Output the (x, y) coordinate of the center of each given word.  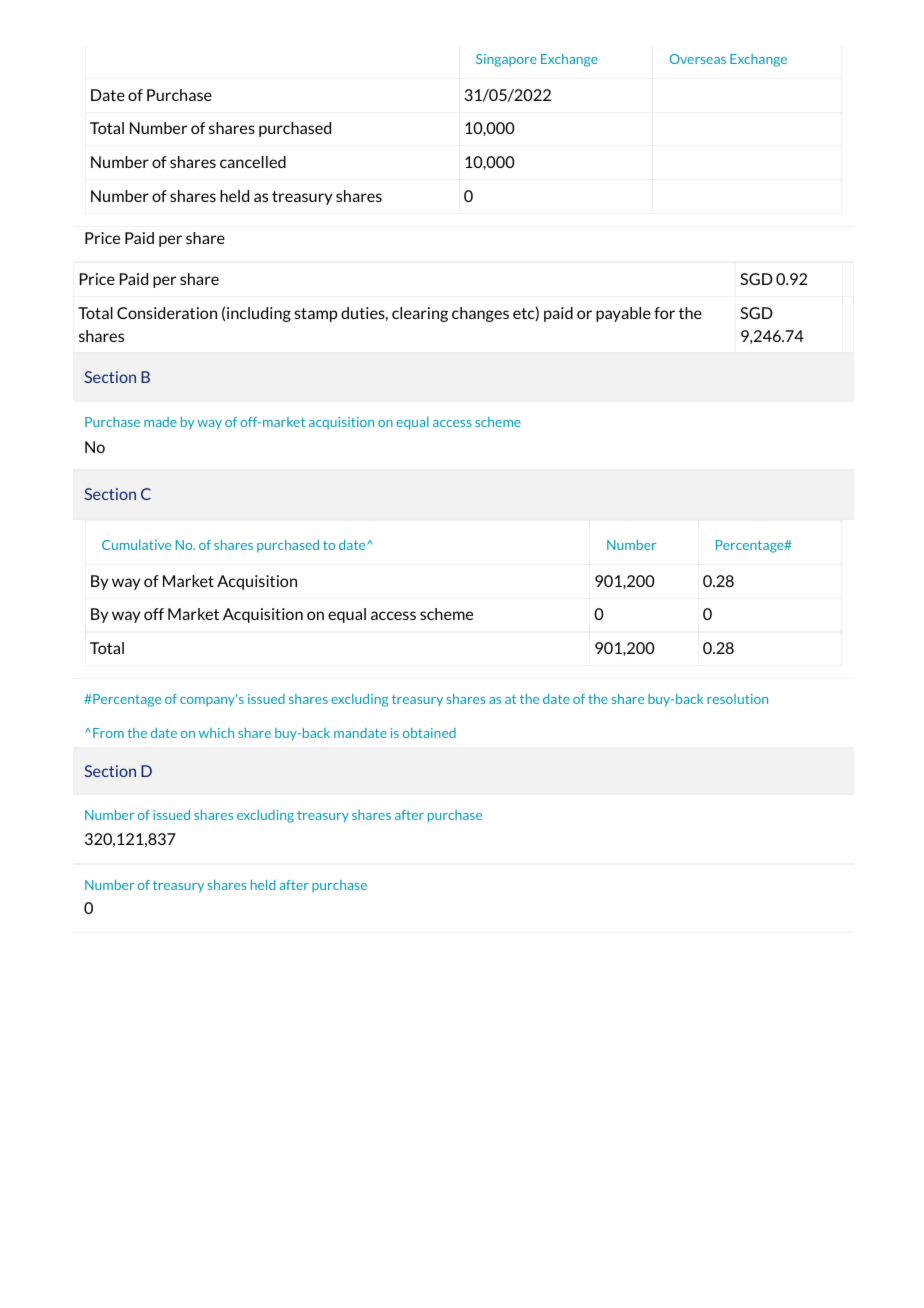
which (216, 733)
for (664, 313)
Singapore (506, 60)
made (160, 422)
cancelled (253, 162)
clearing (420, 314)
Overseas (698, 59)
